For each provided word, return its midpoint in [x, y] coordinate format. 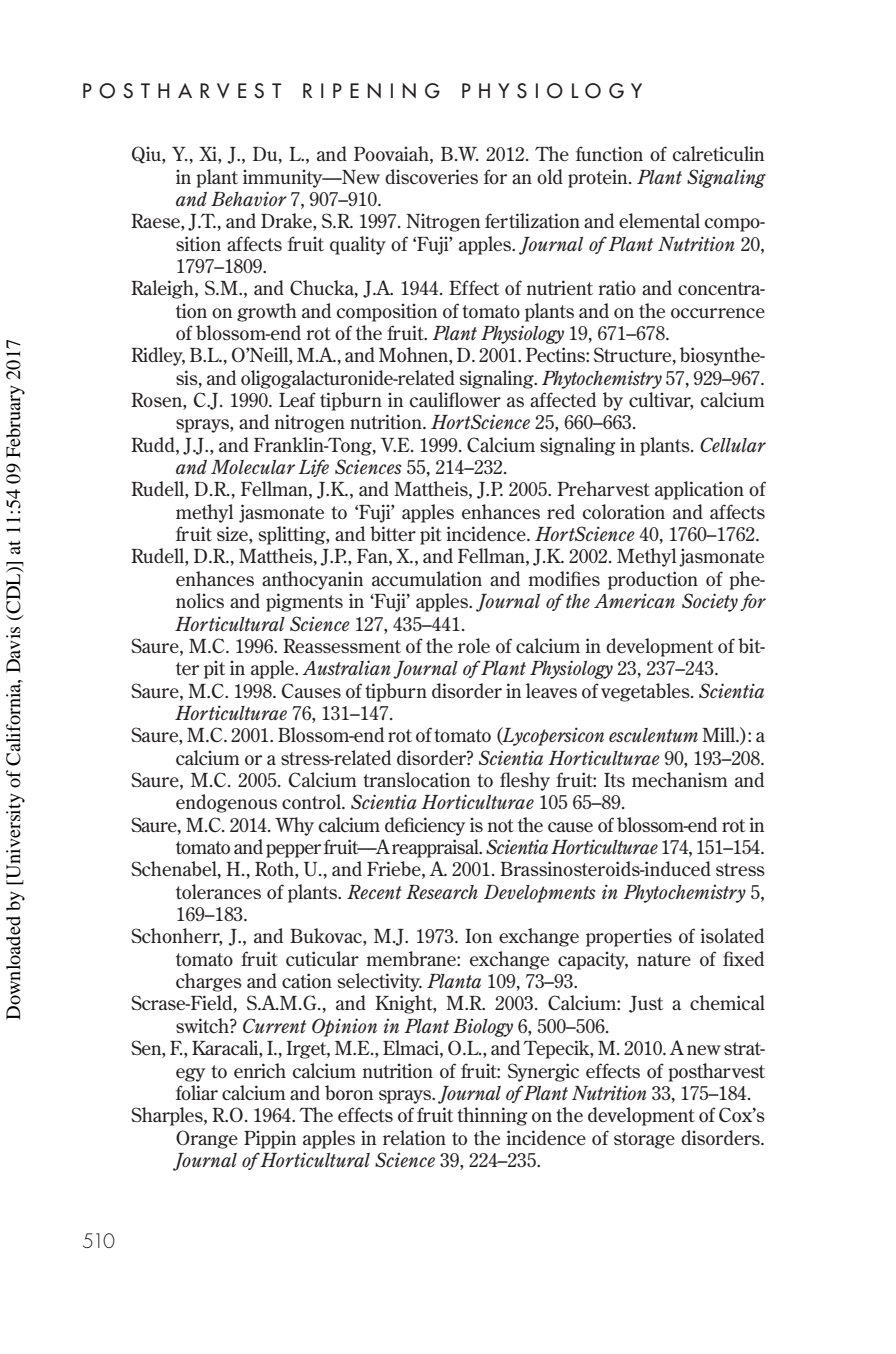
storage [644, 1140]
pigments [304, 602]
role [474, 645]
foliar [197, 1092]
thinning [492, 1116]
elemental [659, 220]
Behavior [249, 198]
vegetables [646, 692]
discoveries [431, 176]
